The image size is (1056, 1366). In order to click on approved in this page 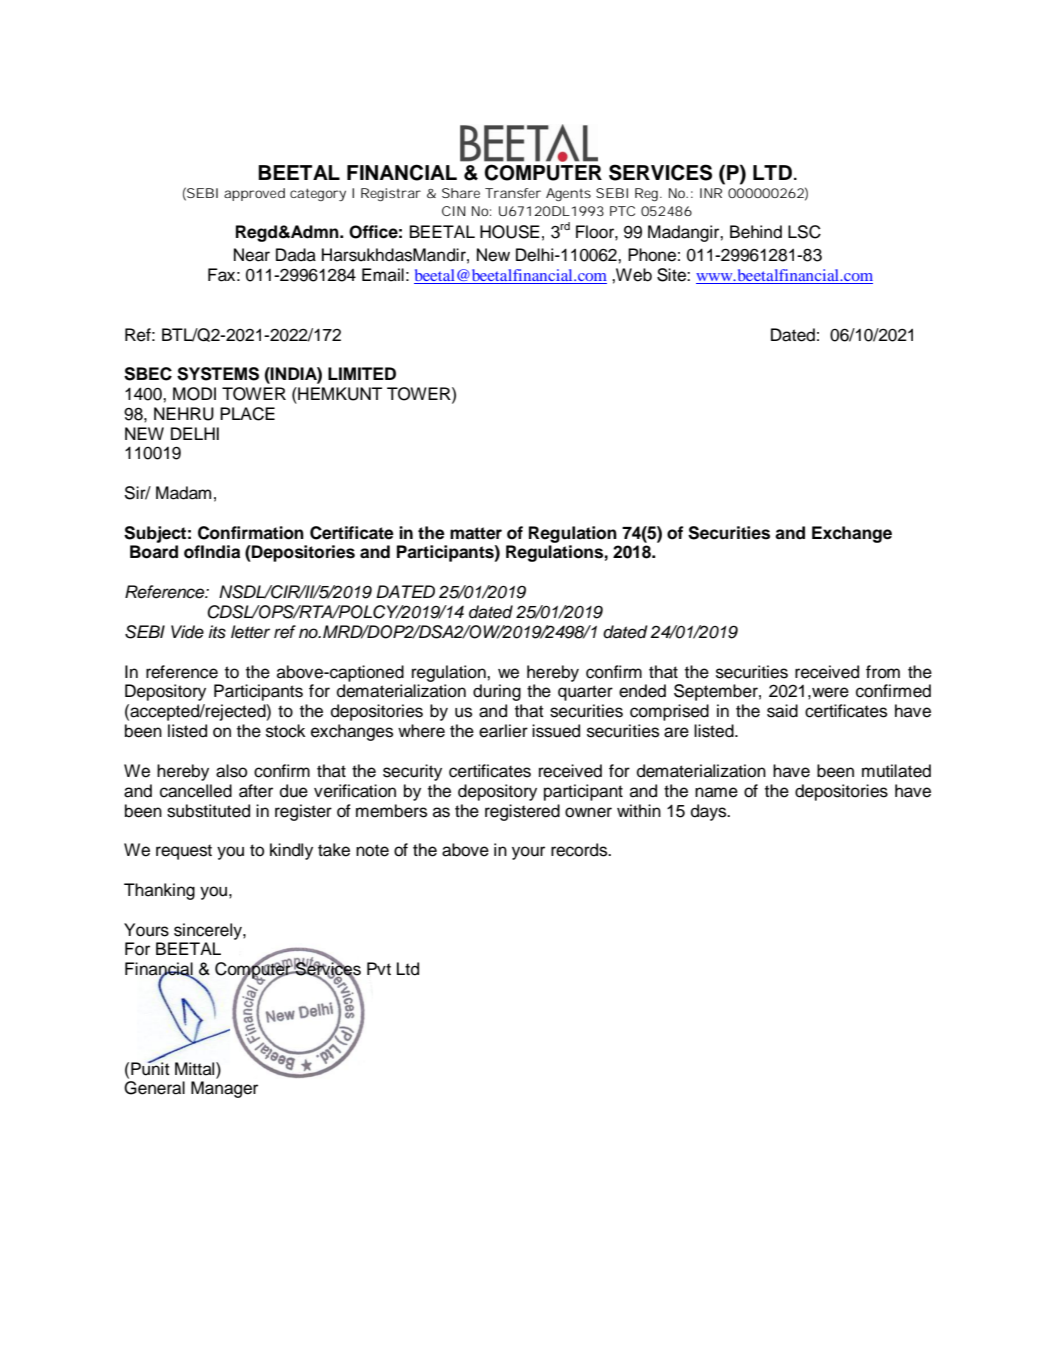, I will do `click(254, 194)`.
